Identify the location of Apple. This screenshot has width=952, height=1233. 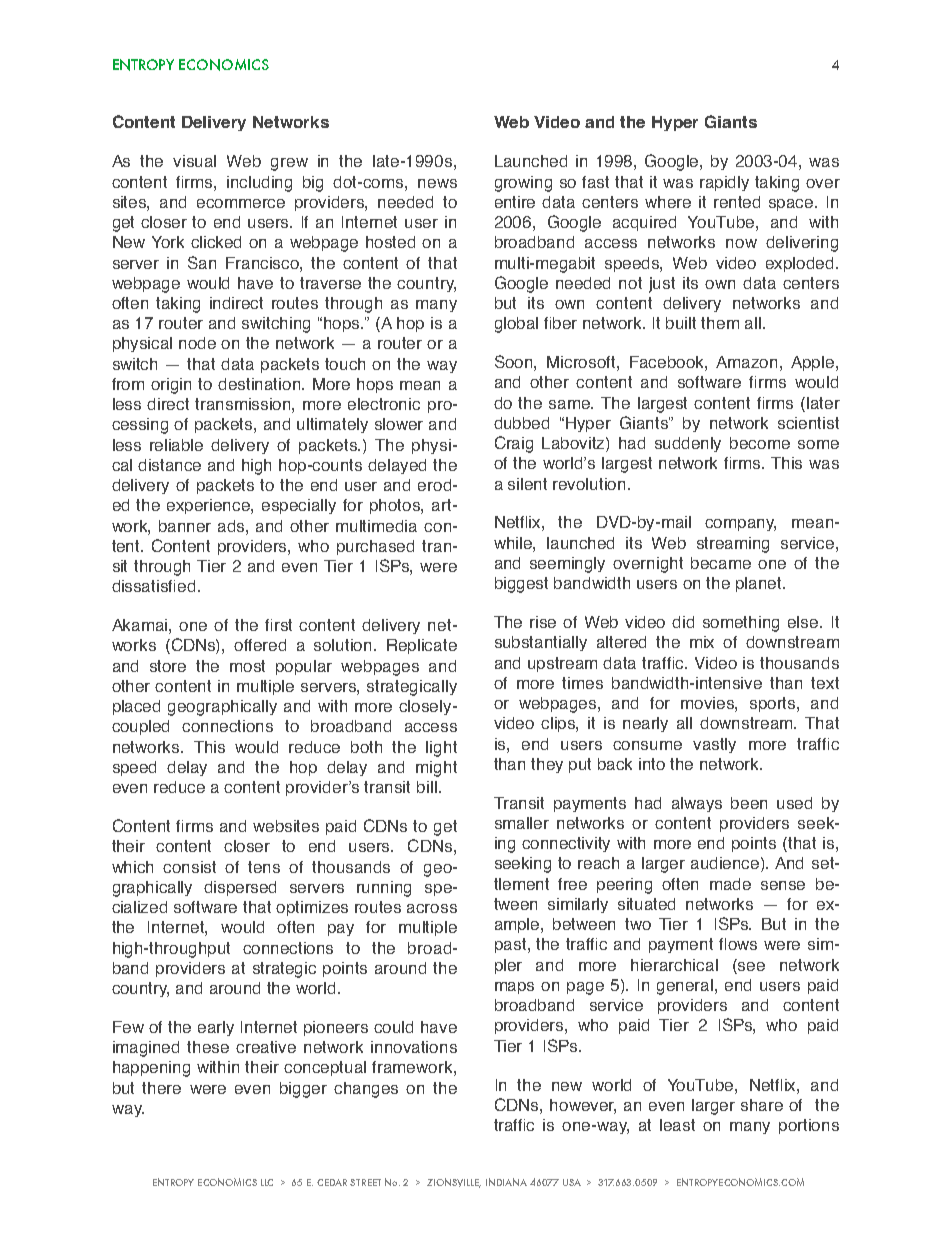
(814, 363).
